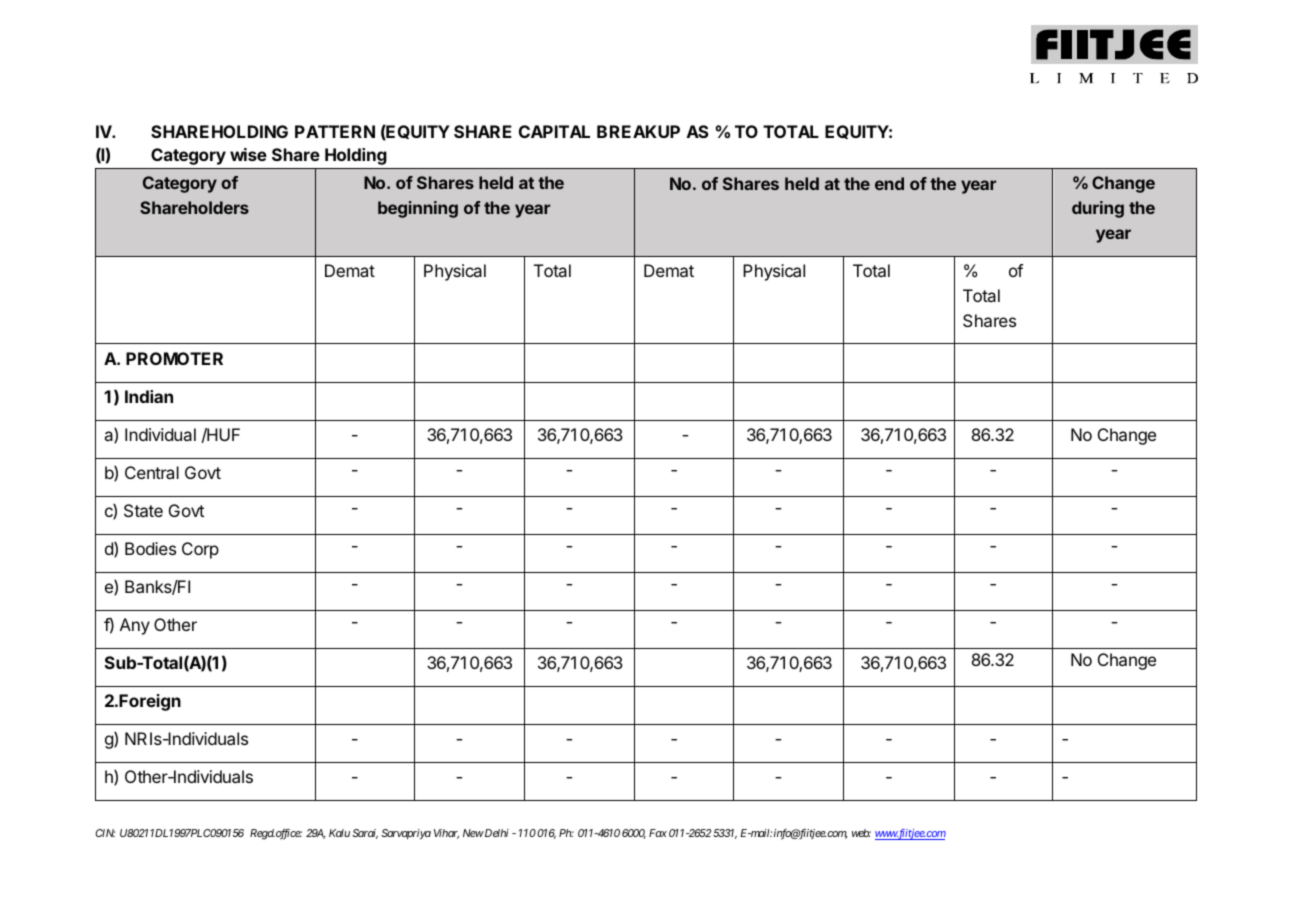  What do you see at coordinates (658, 833) in the screenshot?
I see `Fax` at bounding box center [658, 833].
